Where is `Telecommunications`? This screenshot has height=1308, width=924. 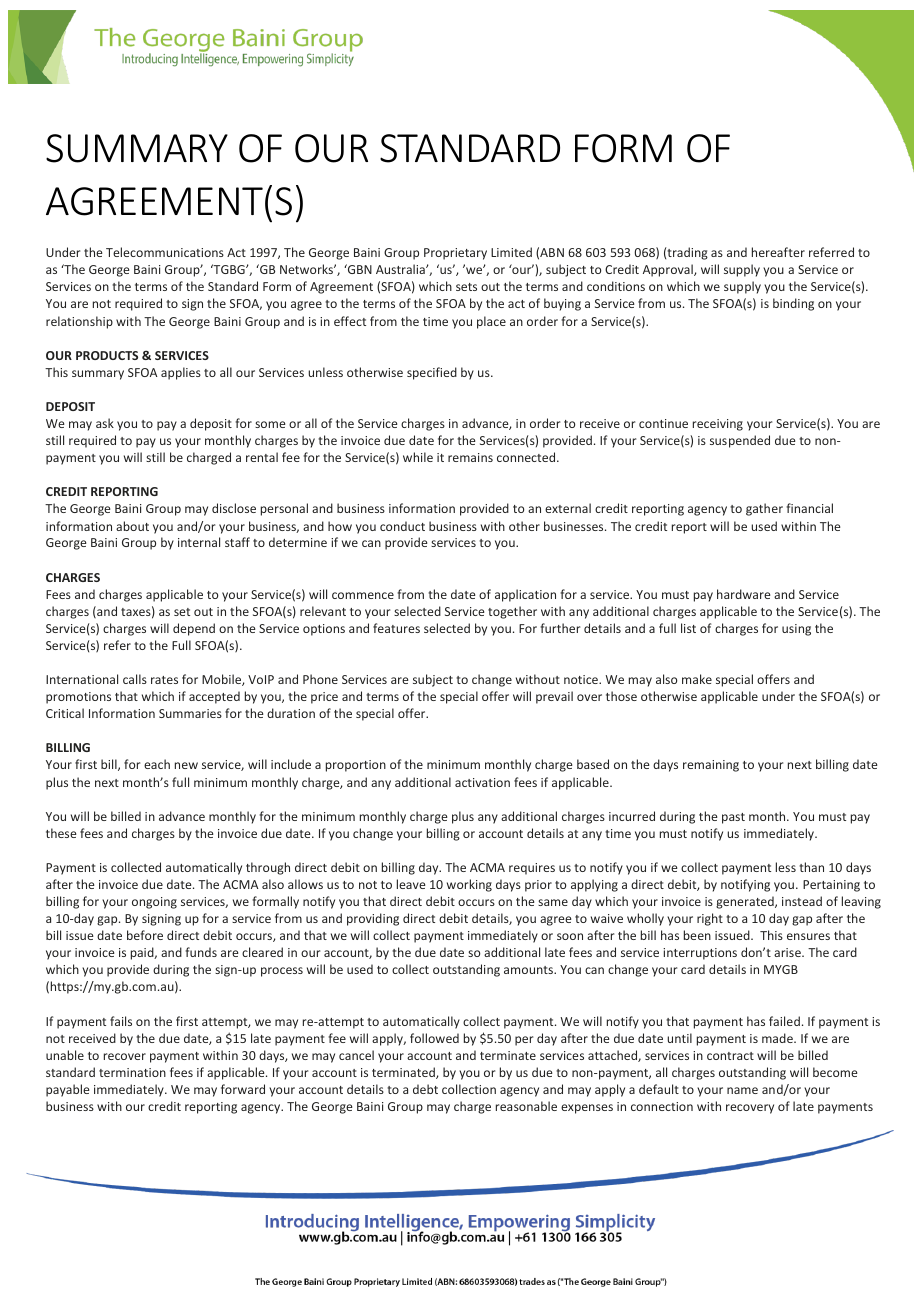 Telecommunications is located at coordinates (165, 252).
